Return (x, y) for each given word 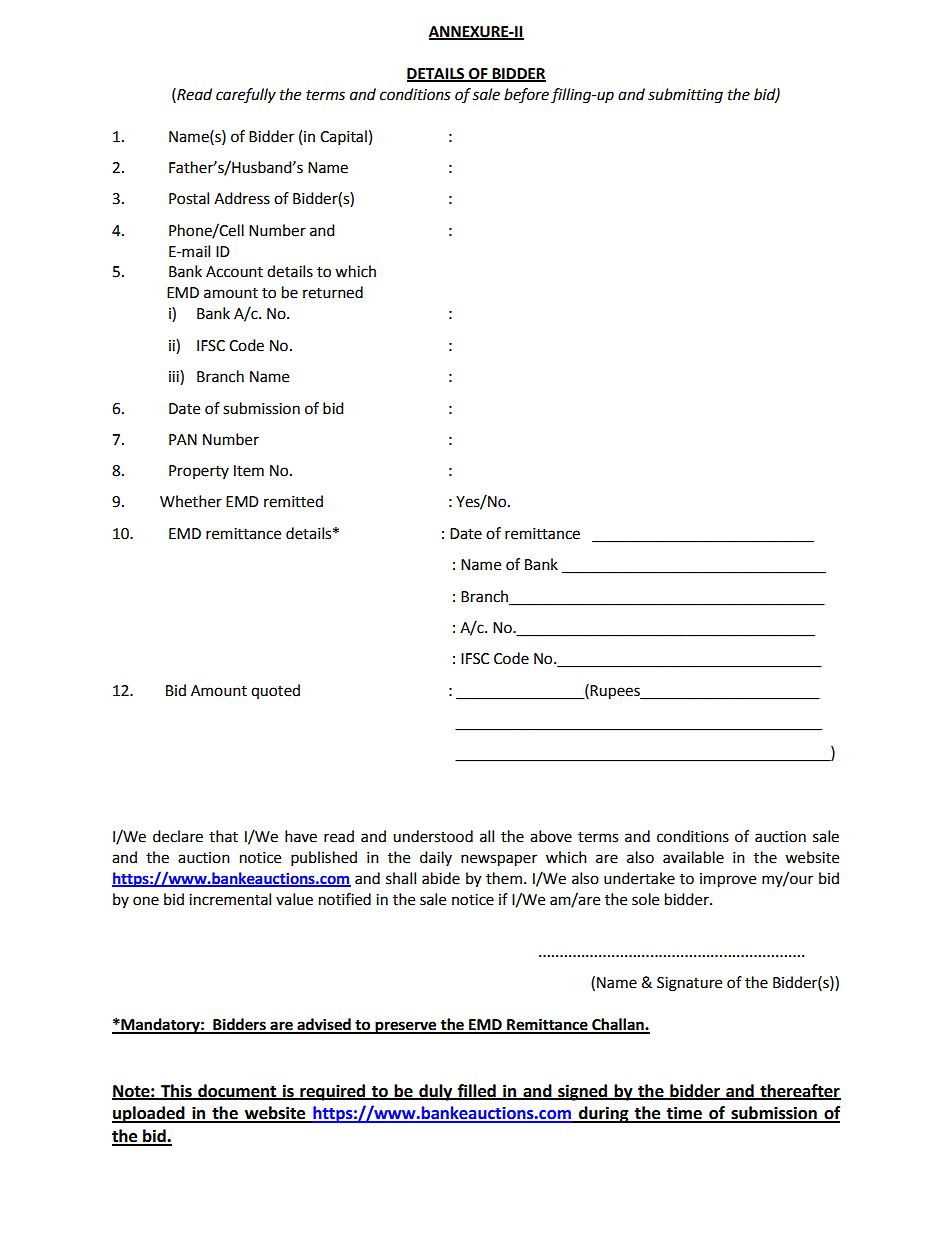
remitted (293, 501)
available (693, 857)
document (237, 1091)
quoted (275, 691)
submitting (685, 96)
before (526, 96)
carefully (246, 96)
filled (477, 1091)
